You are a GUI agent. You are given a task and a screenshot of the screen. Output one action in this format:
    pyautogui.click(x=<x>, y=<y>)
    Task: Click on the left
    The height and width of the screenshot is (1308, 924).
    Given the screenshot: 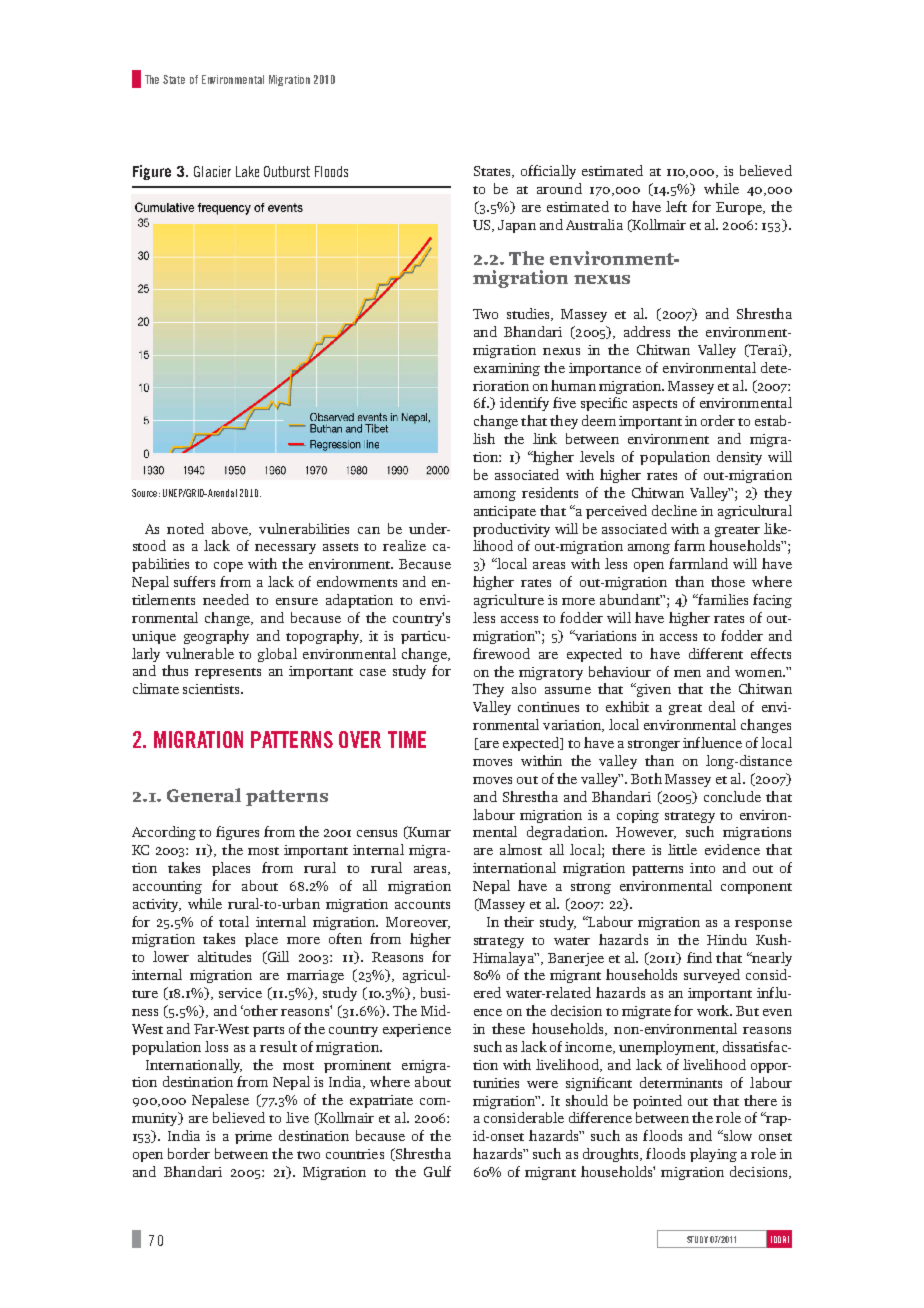 What is the action you would take?
    pyautogui.click(x=676, y=206)
